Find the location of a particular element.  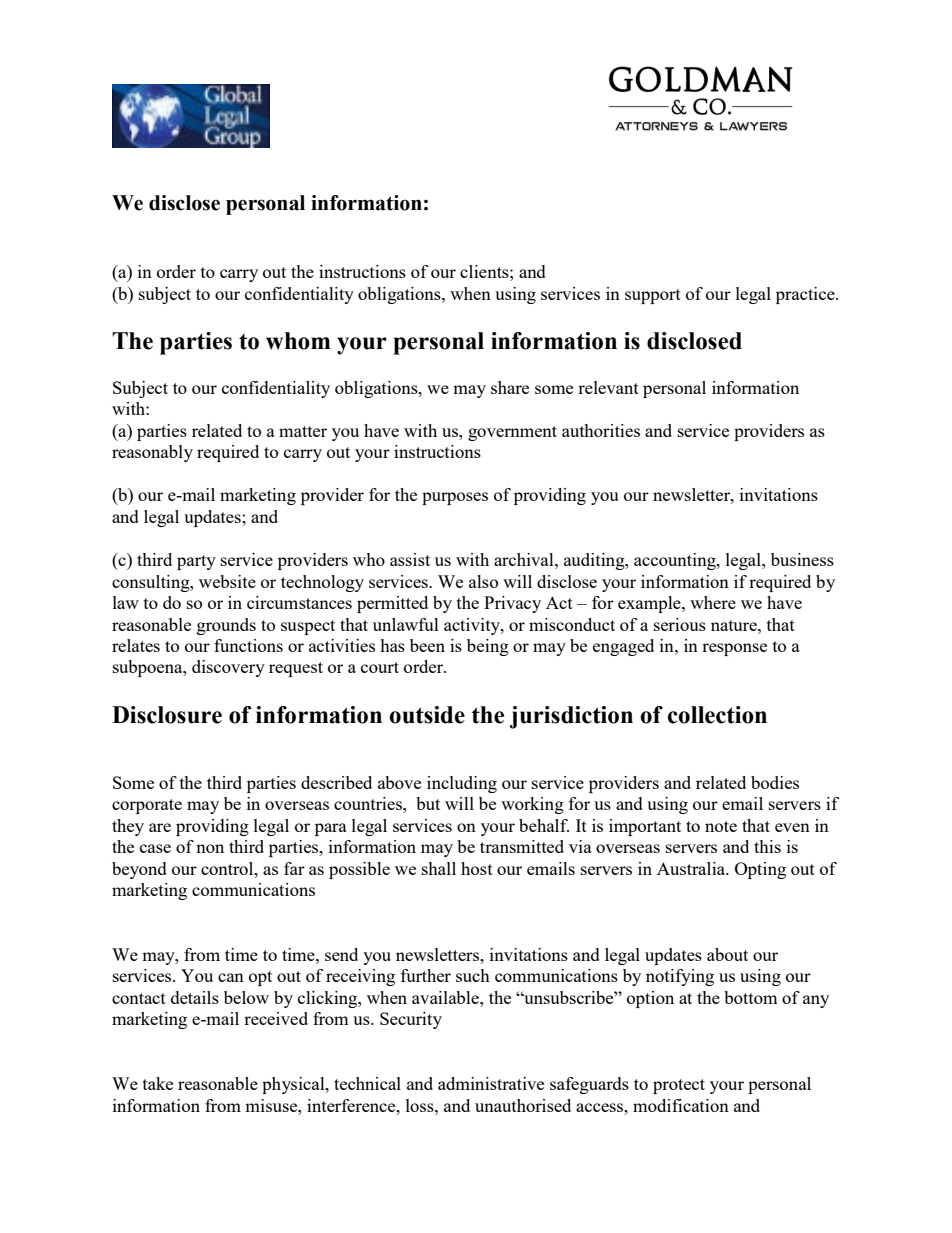

take is located at coordinates (158, 1083).
